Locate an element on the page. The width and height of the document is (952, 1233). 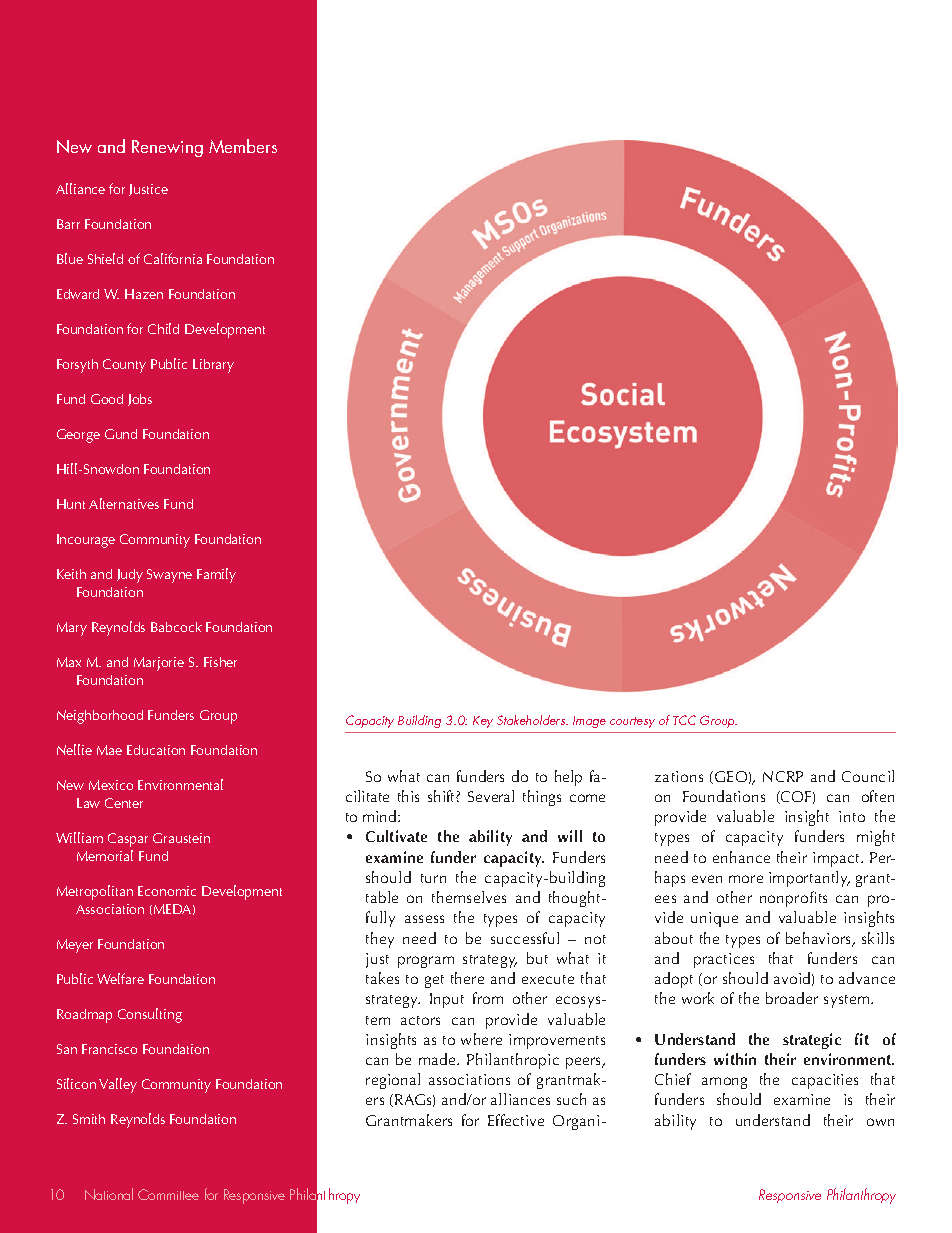
Members is located at coordinates (243, 146).
